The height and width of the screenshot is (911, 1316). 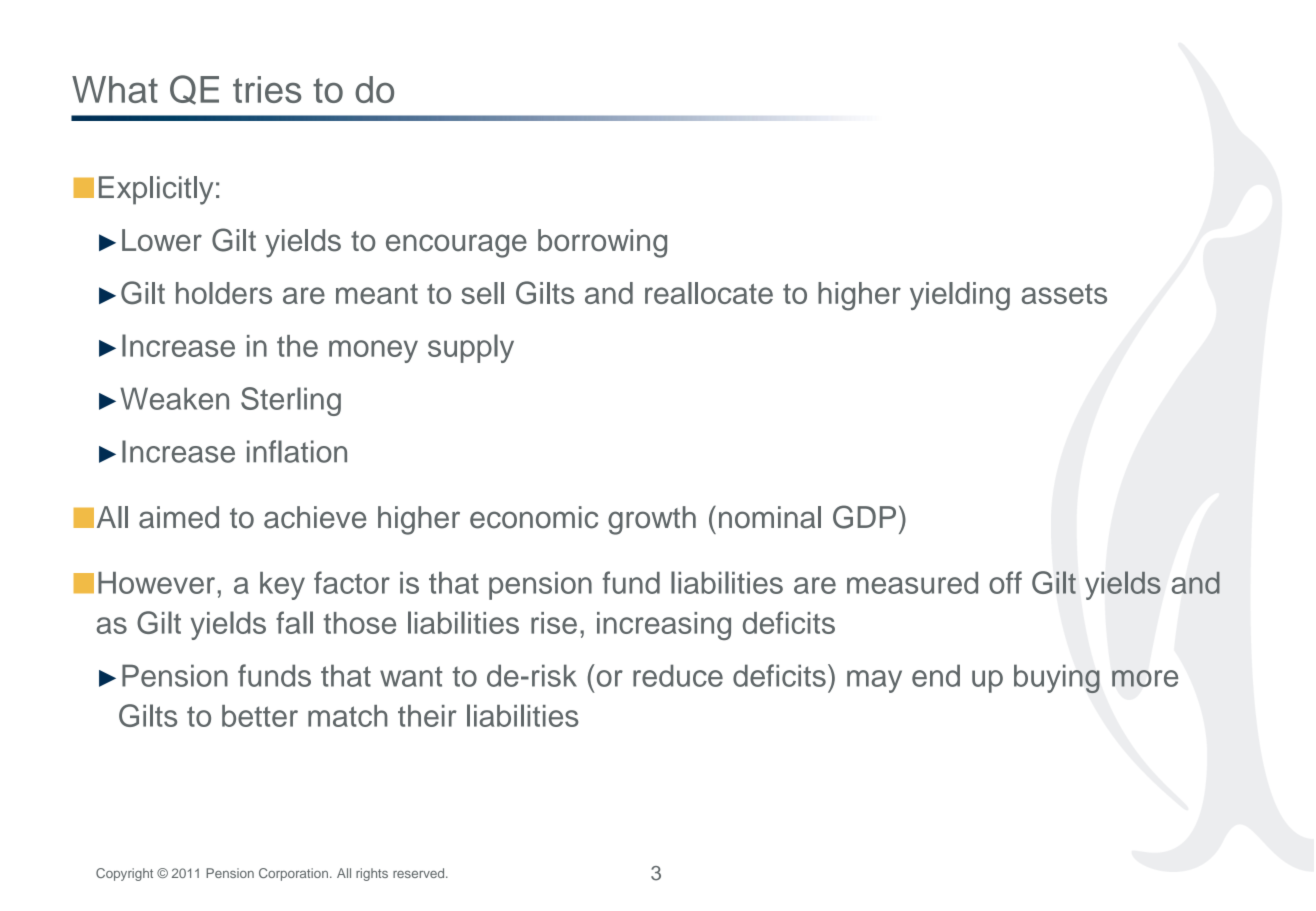 I want to click on assets, so click(x=1064, y=294).
